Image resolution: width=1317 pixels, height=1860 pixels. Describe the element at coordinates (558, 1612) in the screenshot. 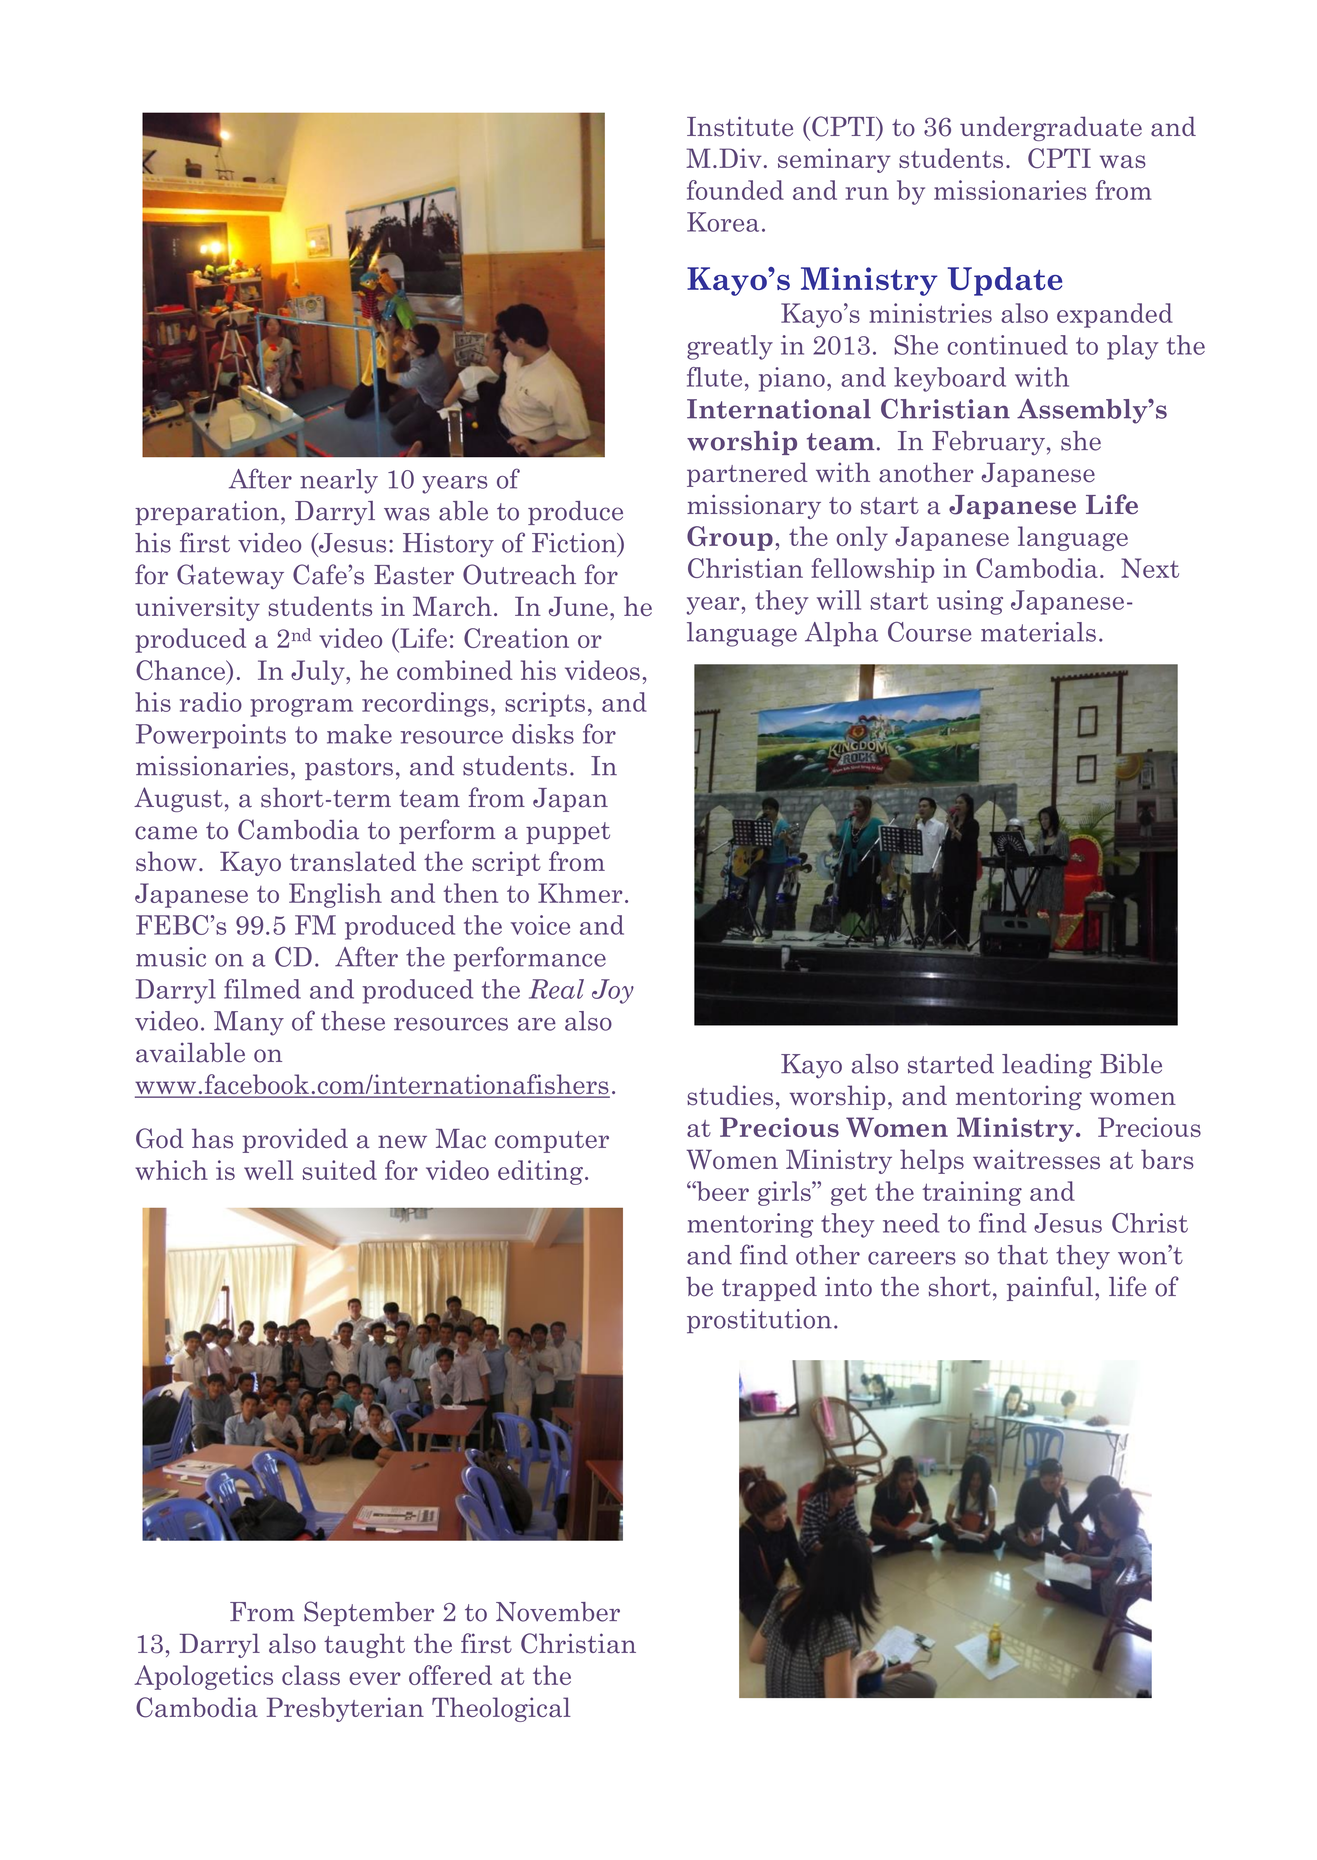

I see `November` at that location.
